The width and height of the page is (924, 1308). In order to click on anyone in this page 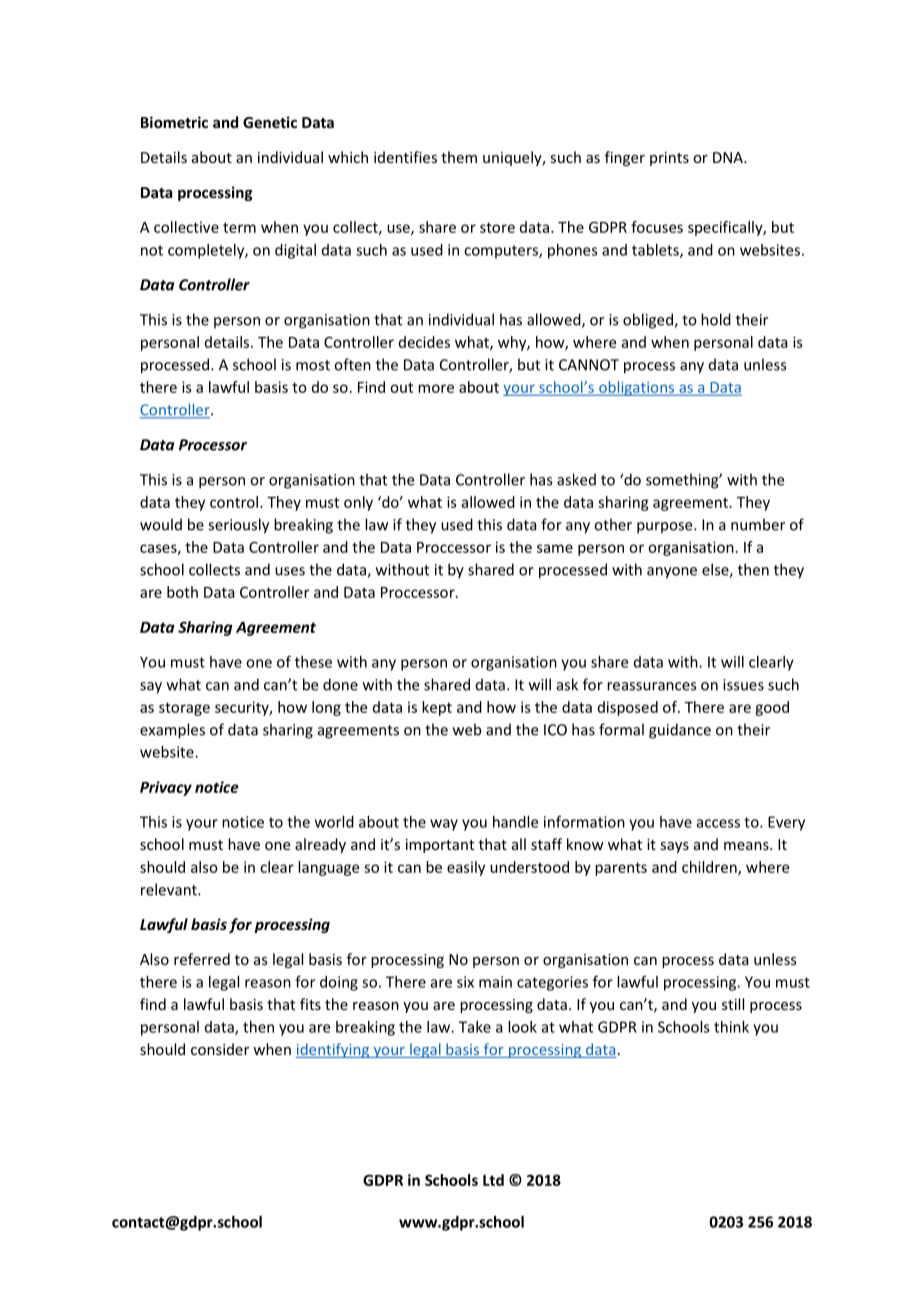, I will do `click(672, 573)`.
